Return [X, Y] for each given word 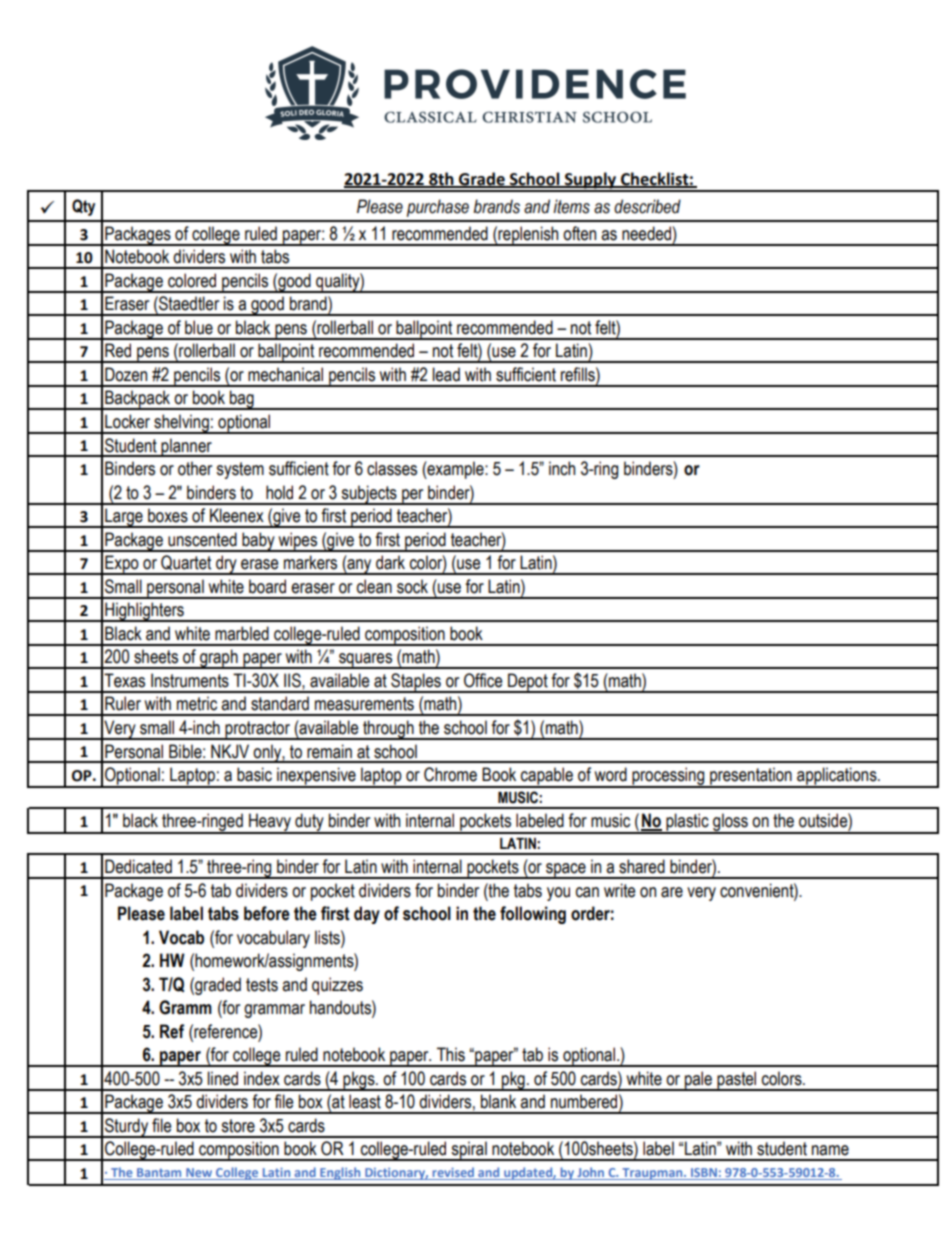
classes [392, 468]
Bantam [159, 1174]
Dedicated [138, 866]
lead [446, 374]
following [533, 915]
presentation [751, 777]
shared [642, 866]
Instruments [190, 680]
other [195, 468]
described [647, 206]
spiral [469, 1151]
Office [483, 680]
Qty [83, 207]
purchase [438, 208]
